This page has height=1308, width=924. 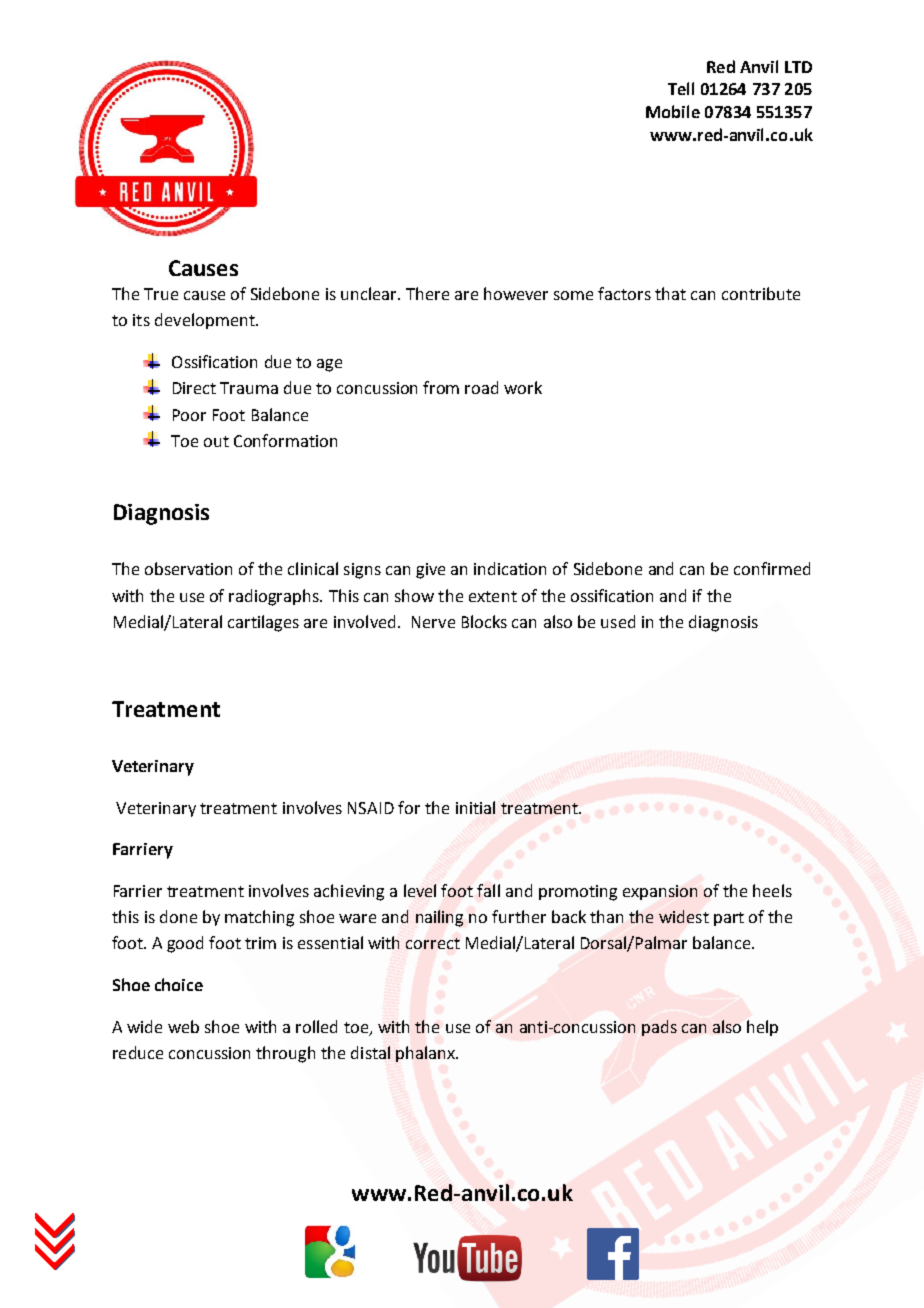 I want to click on web, so click(x=183, y=1026).
